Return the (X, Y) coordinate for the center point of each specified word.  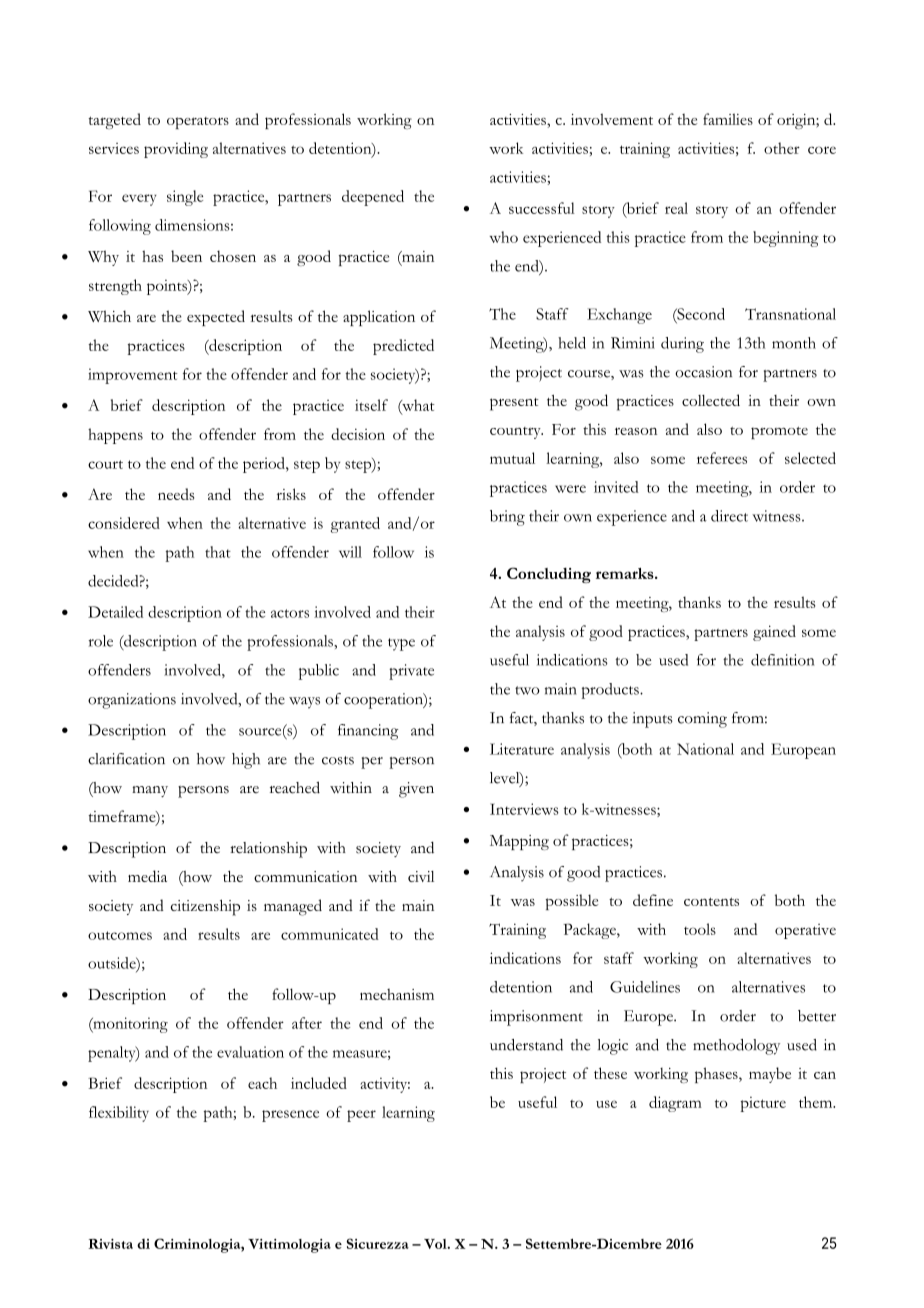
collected (711, 400)
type (401, 644)
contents (711, 901)
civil (421, 876)
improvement (133, 376)
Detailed (115, 612)
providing (176, 150)
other (782, 148)
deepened (373, 198)
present (514, 404)
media (147, 876)
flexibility (119, 1114)
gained (774, 633)
